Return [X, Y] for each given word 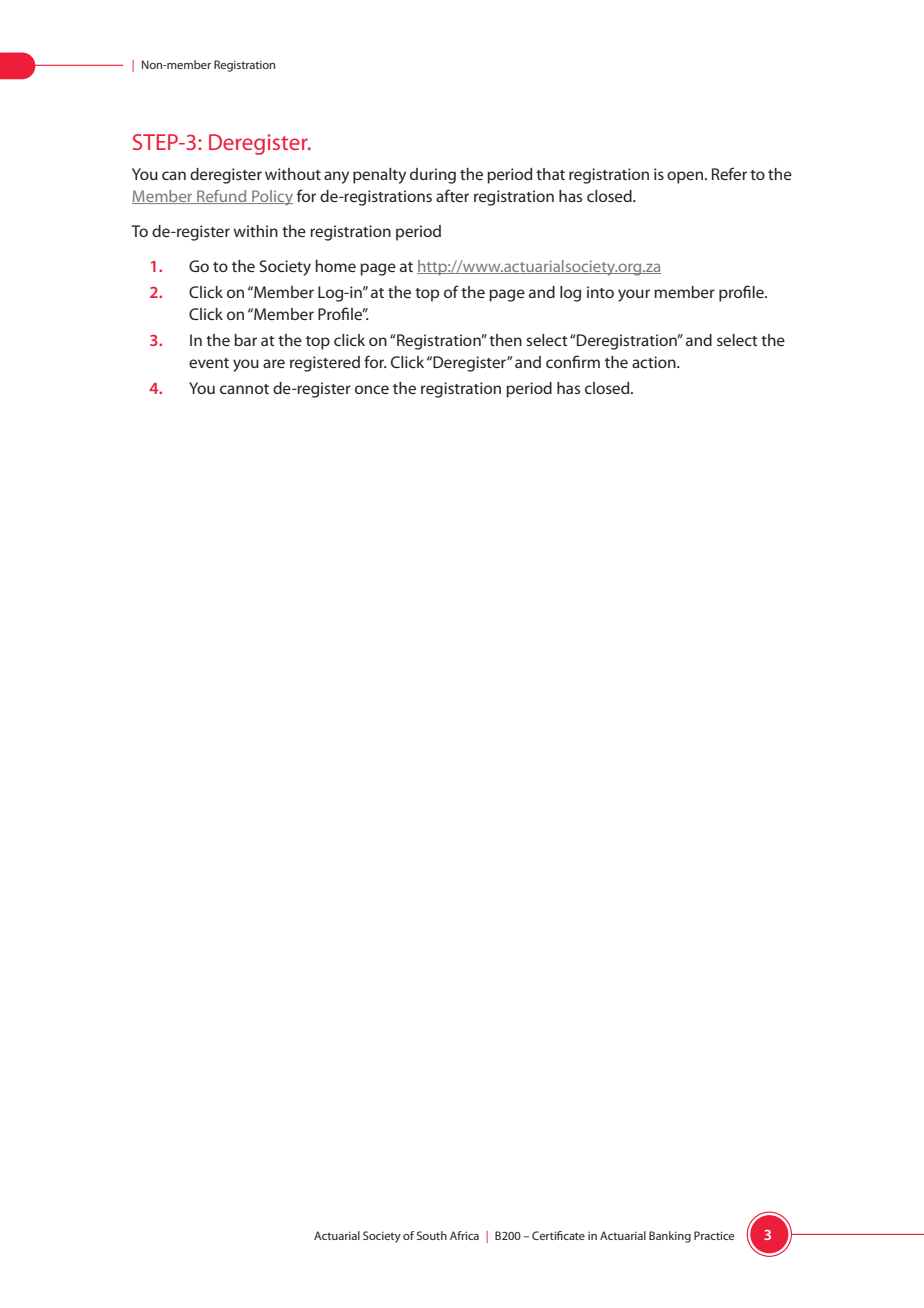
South [432, 1235]
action [655, 362]
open [686, 177]
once [372, 389]
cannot [244, 389]
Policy [271, 198]
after [452, 195]
